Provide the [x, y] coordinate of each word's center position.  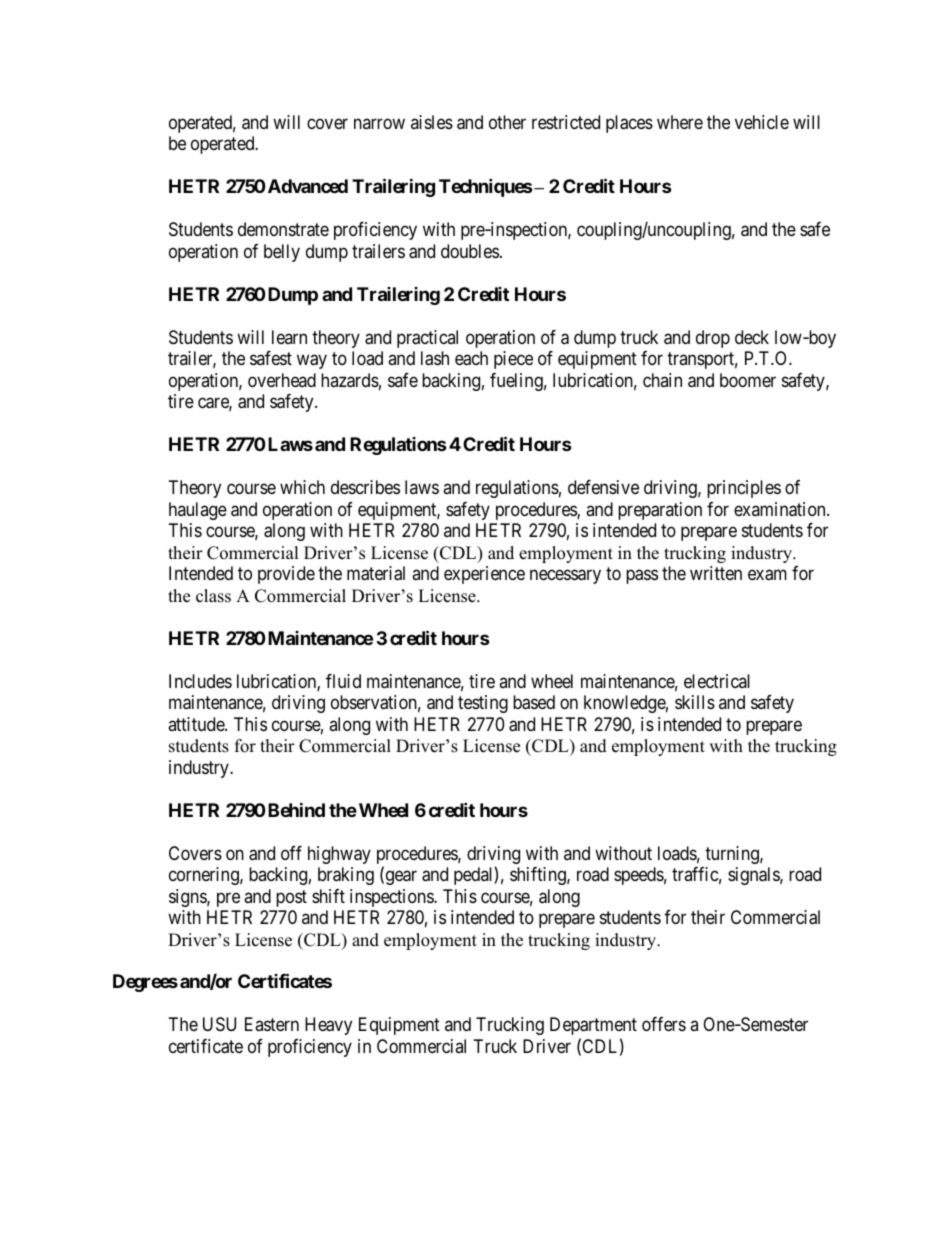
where [680, 122]
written [716, 573]
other [507, 122]
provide [286, 575]
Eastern [272, 1024]
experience [484, 575]
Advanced [308, 186]
